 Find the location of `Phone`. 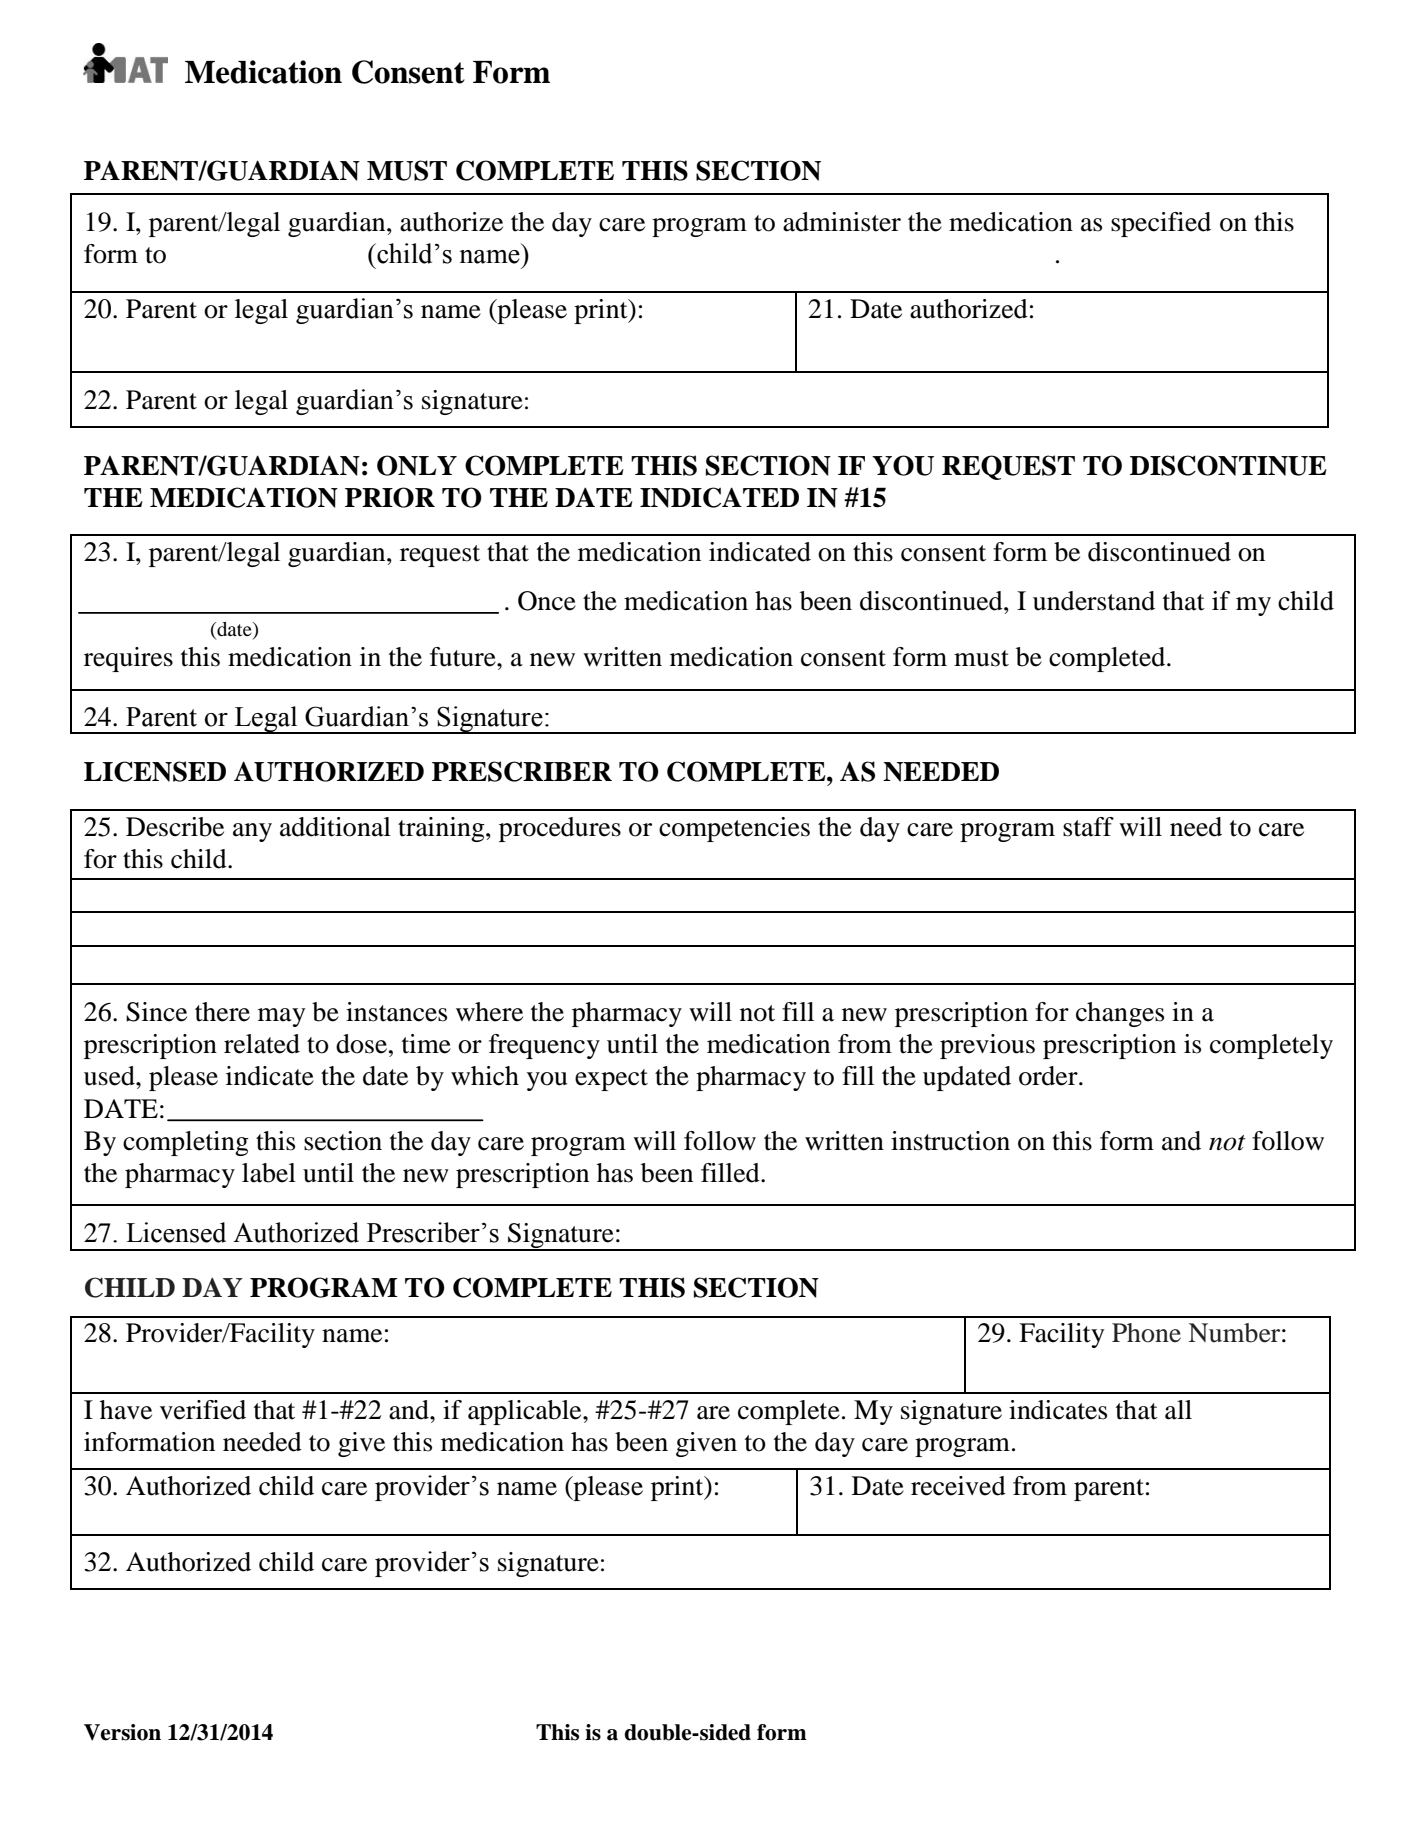

Phone is located at coordinates (1146, 1333).
